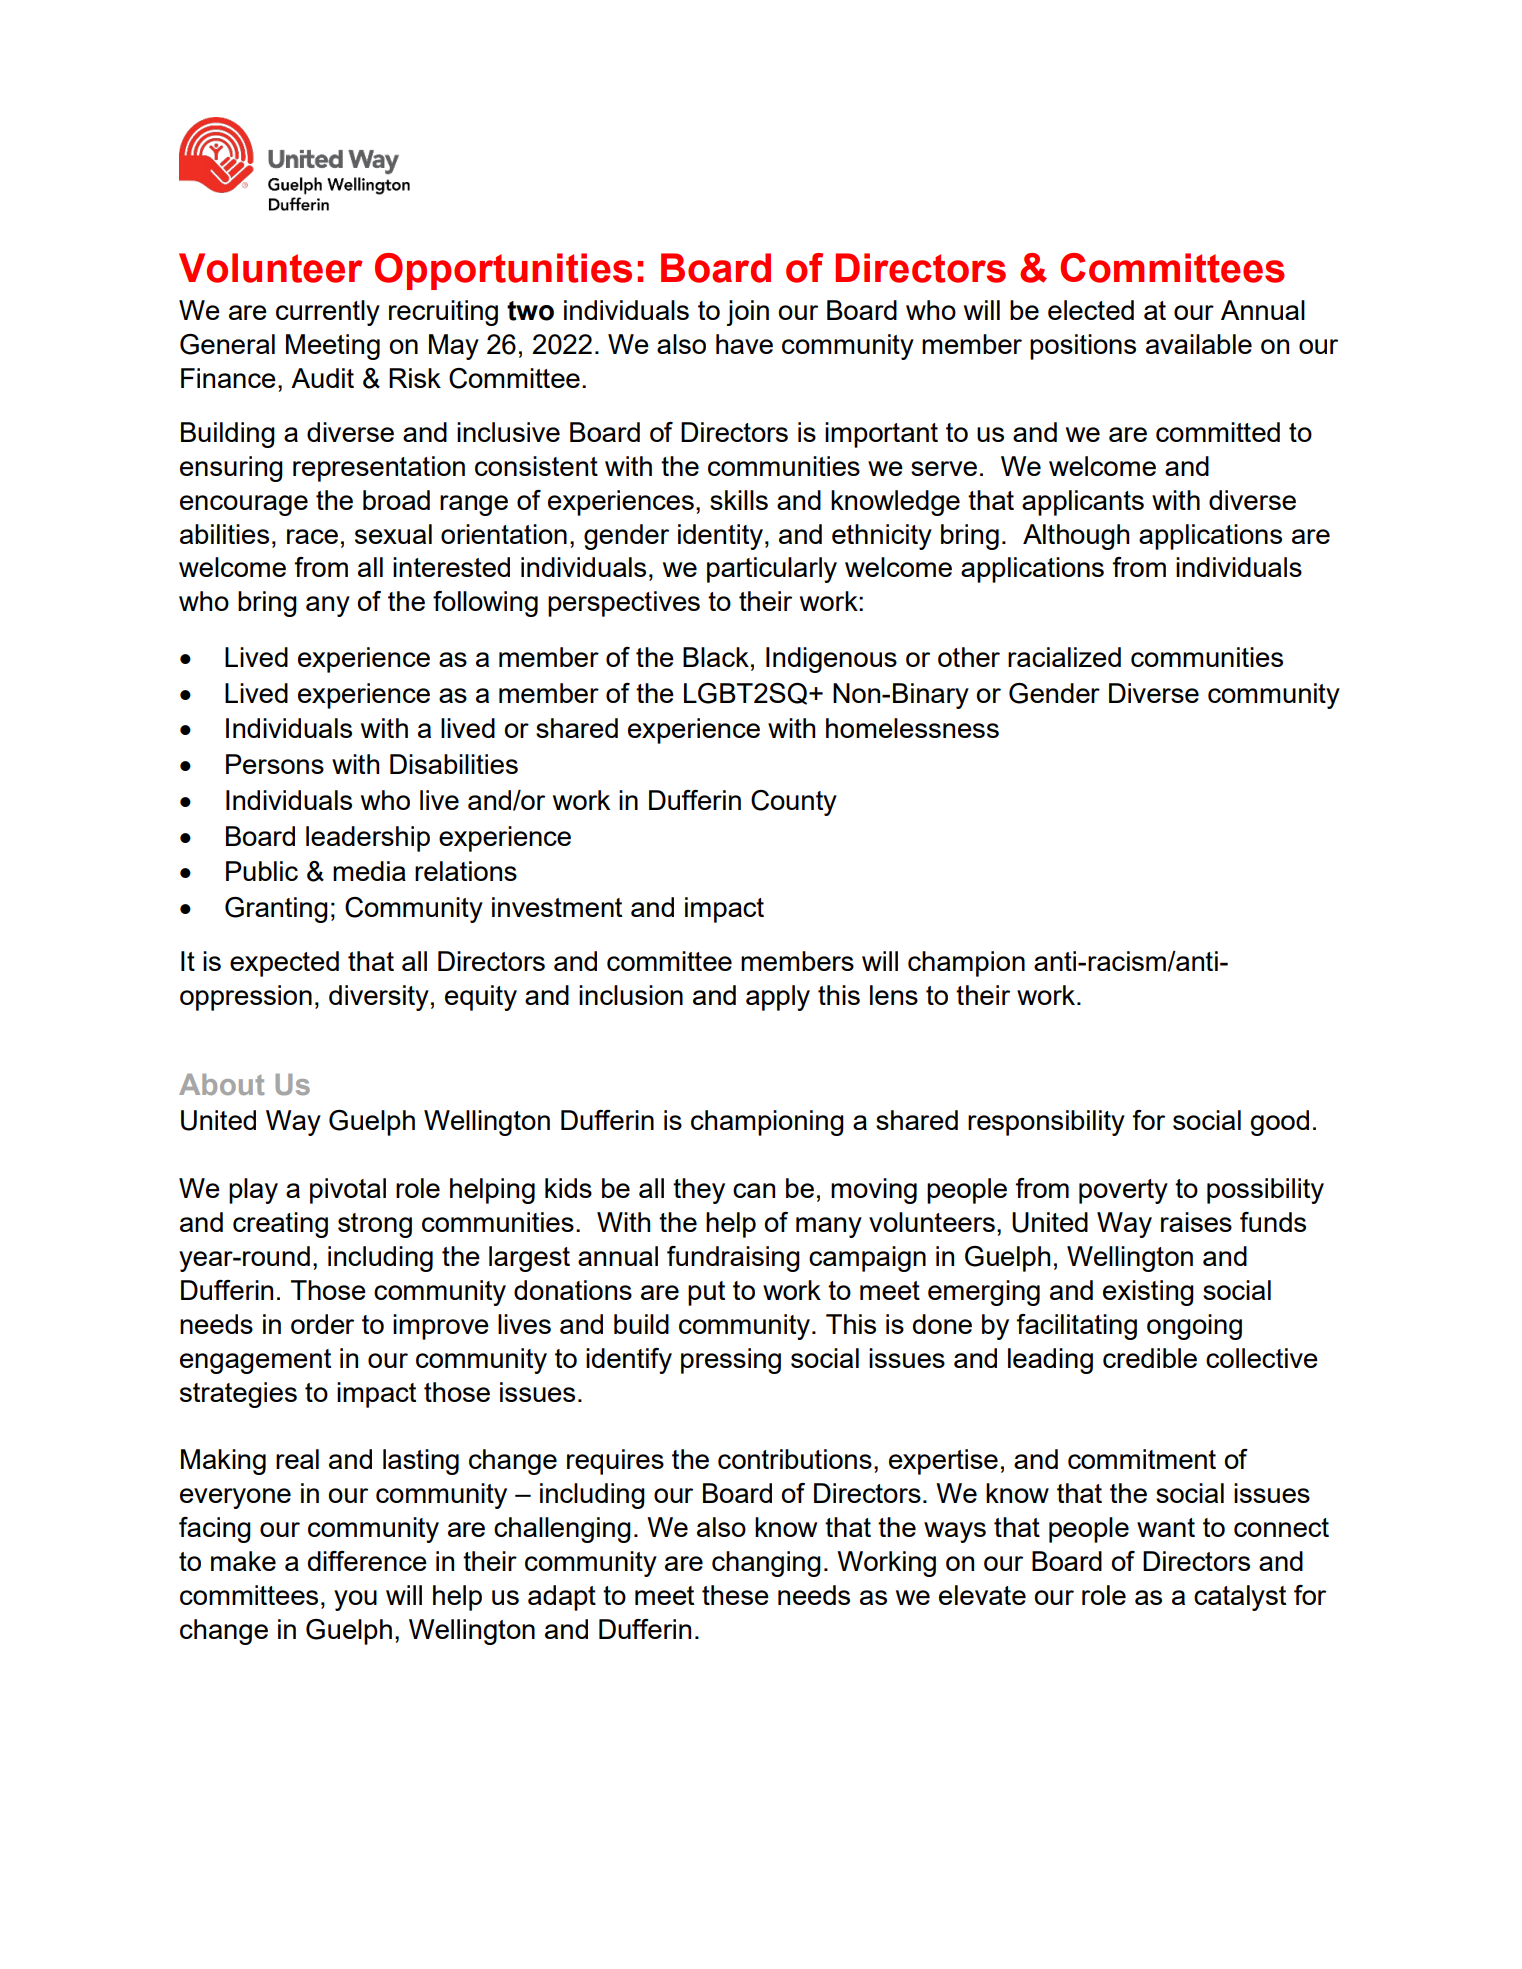  I want to click on pivotal, so click(348, 1191).
